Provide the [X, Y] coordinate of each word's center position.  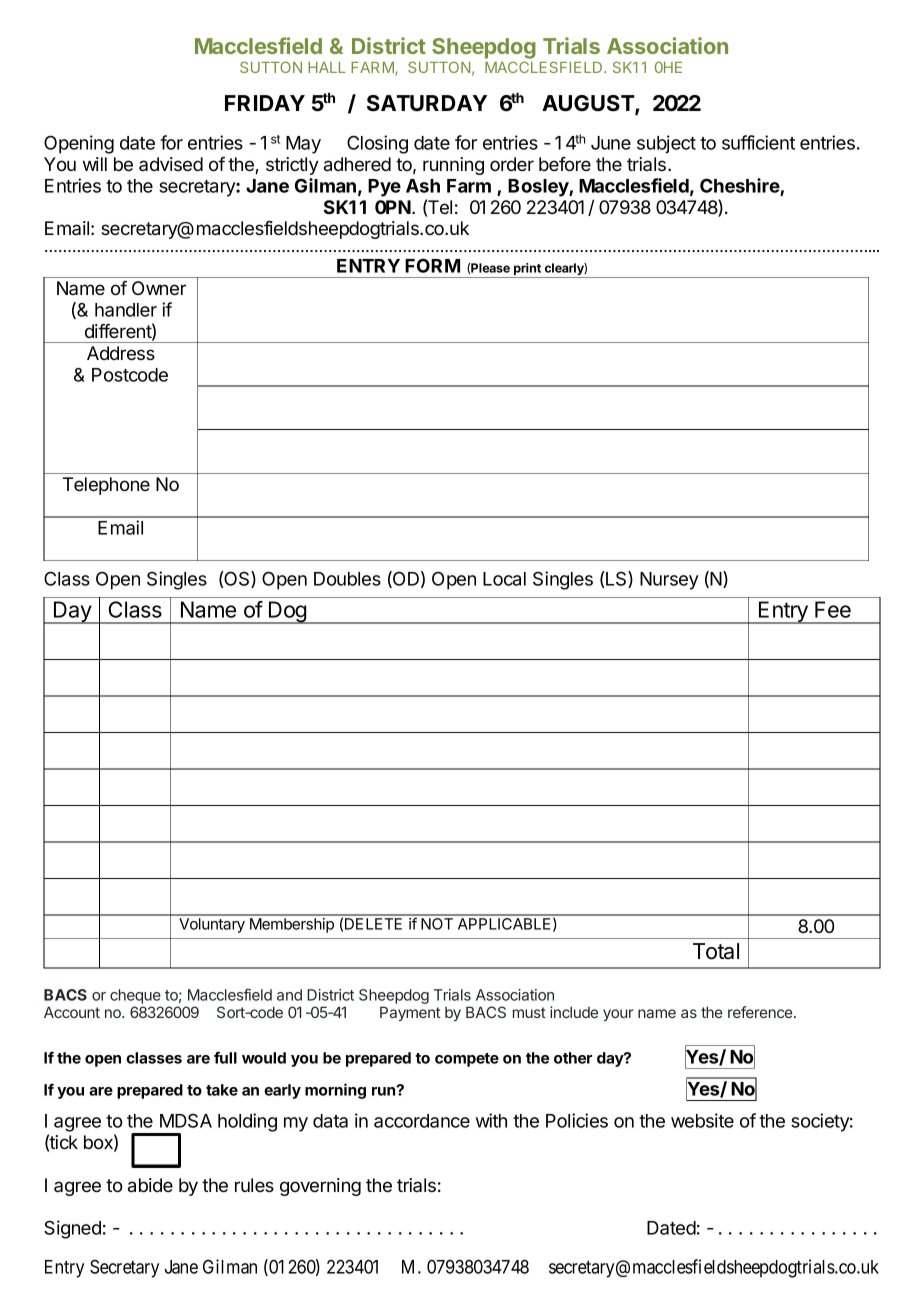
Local [504, 579]
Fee [833, 609]
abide [150, 1185]
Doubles [347, 579]
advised [171, 164]
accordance [422, 1121]
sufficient [758, 142]
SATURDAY [427, 103]
